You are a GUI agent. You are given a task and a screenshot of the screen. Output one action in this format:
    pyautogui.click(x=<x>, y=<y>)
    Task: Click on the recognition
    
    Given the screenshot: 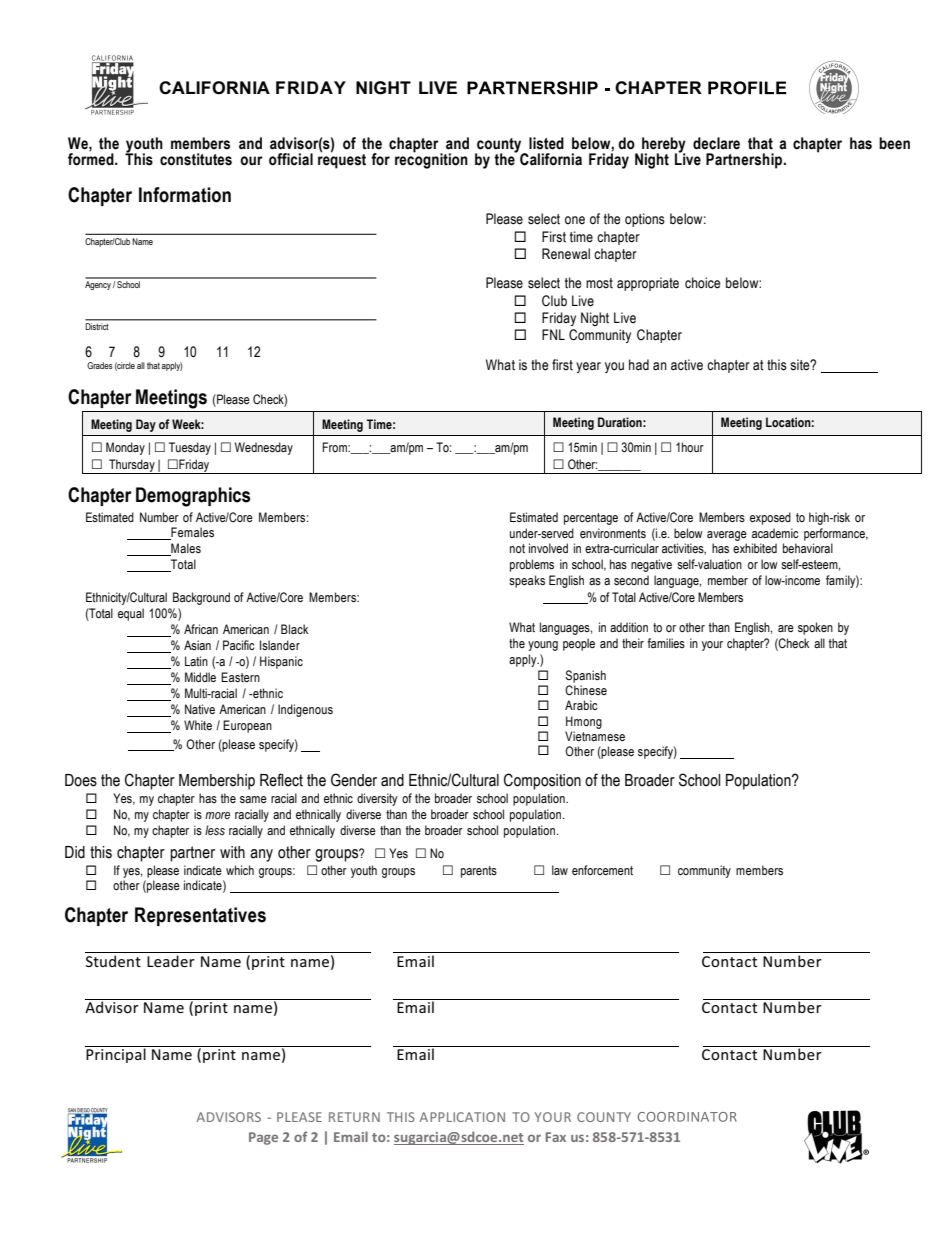 What is the action you would take?
    pyautogui.click(x=431, y=160)
